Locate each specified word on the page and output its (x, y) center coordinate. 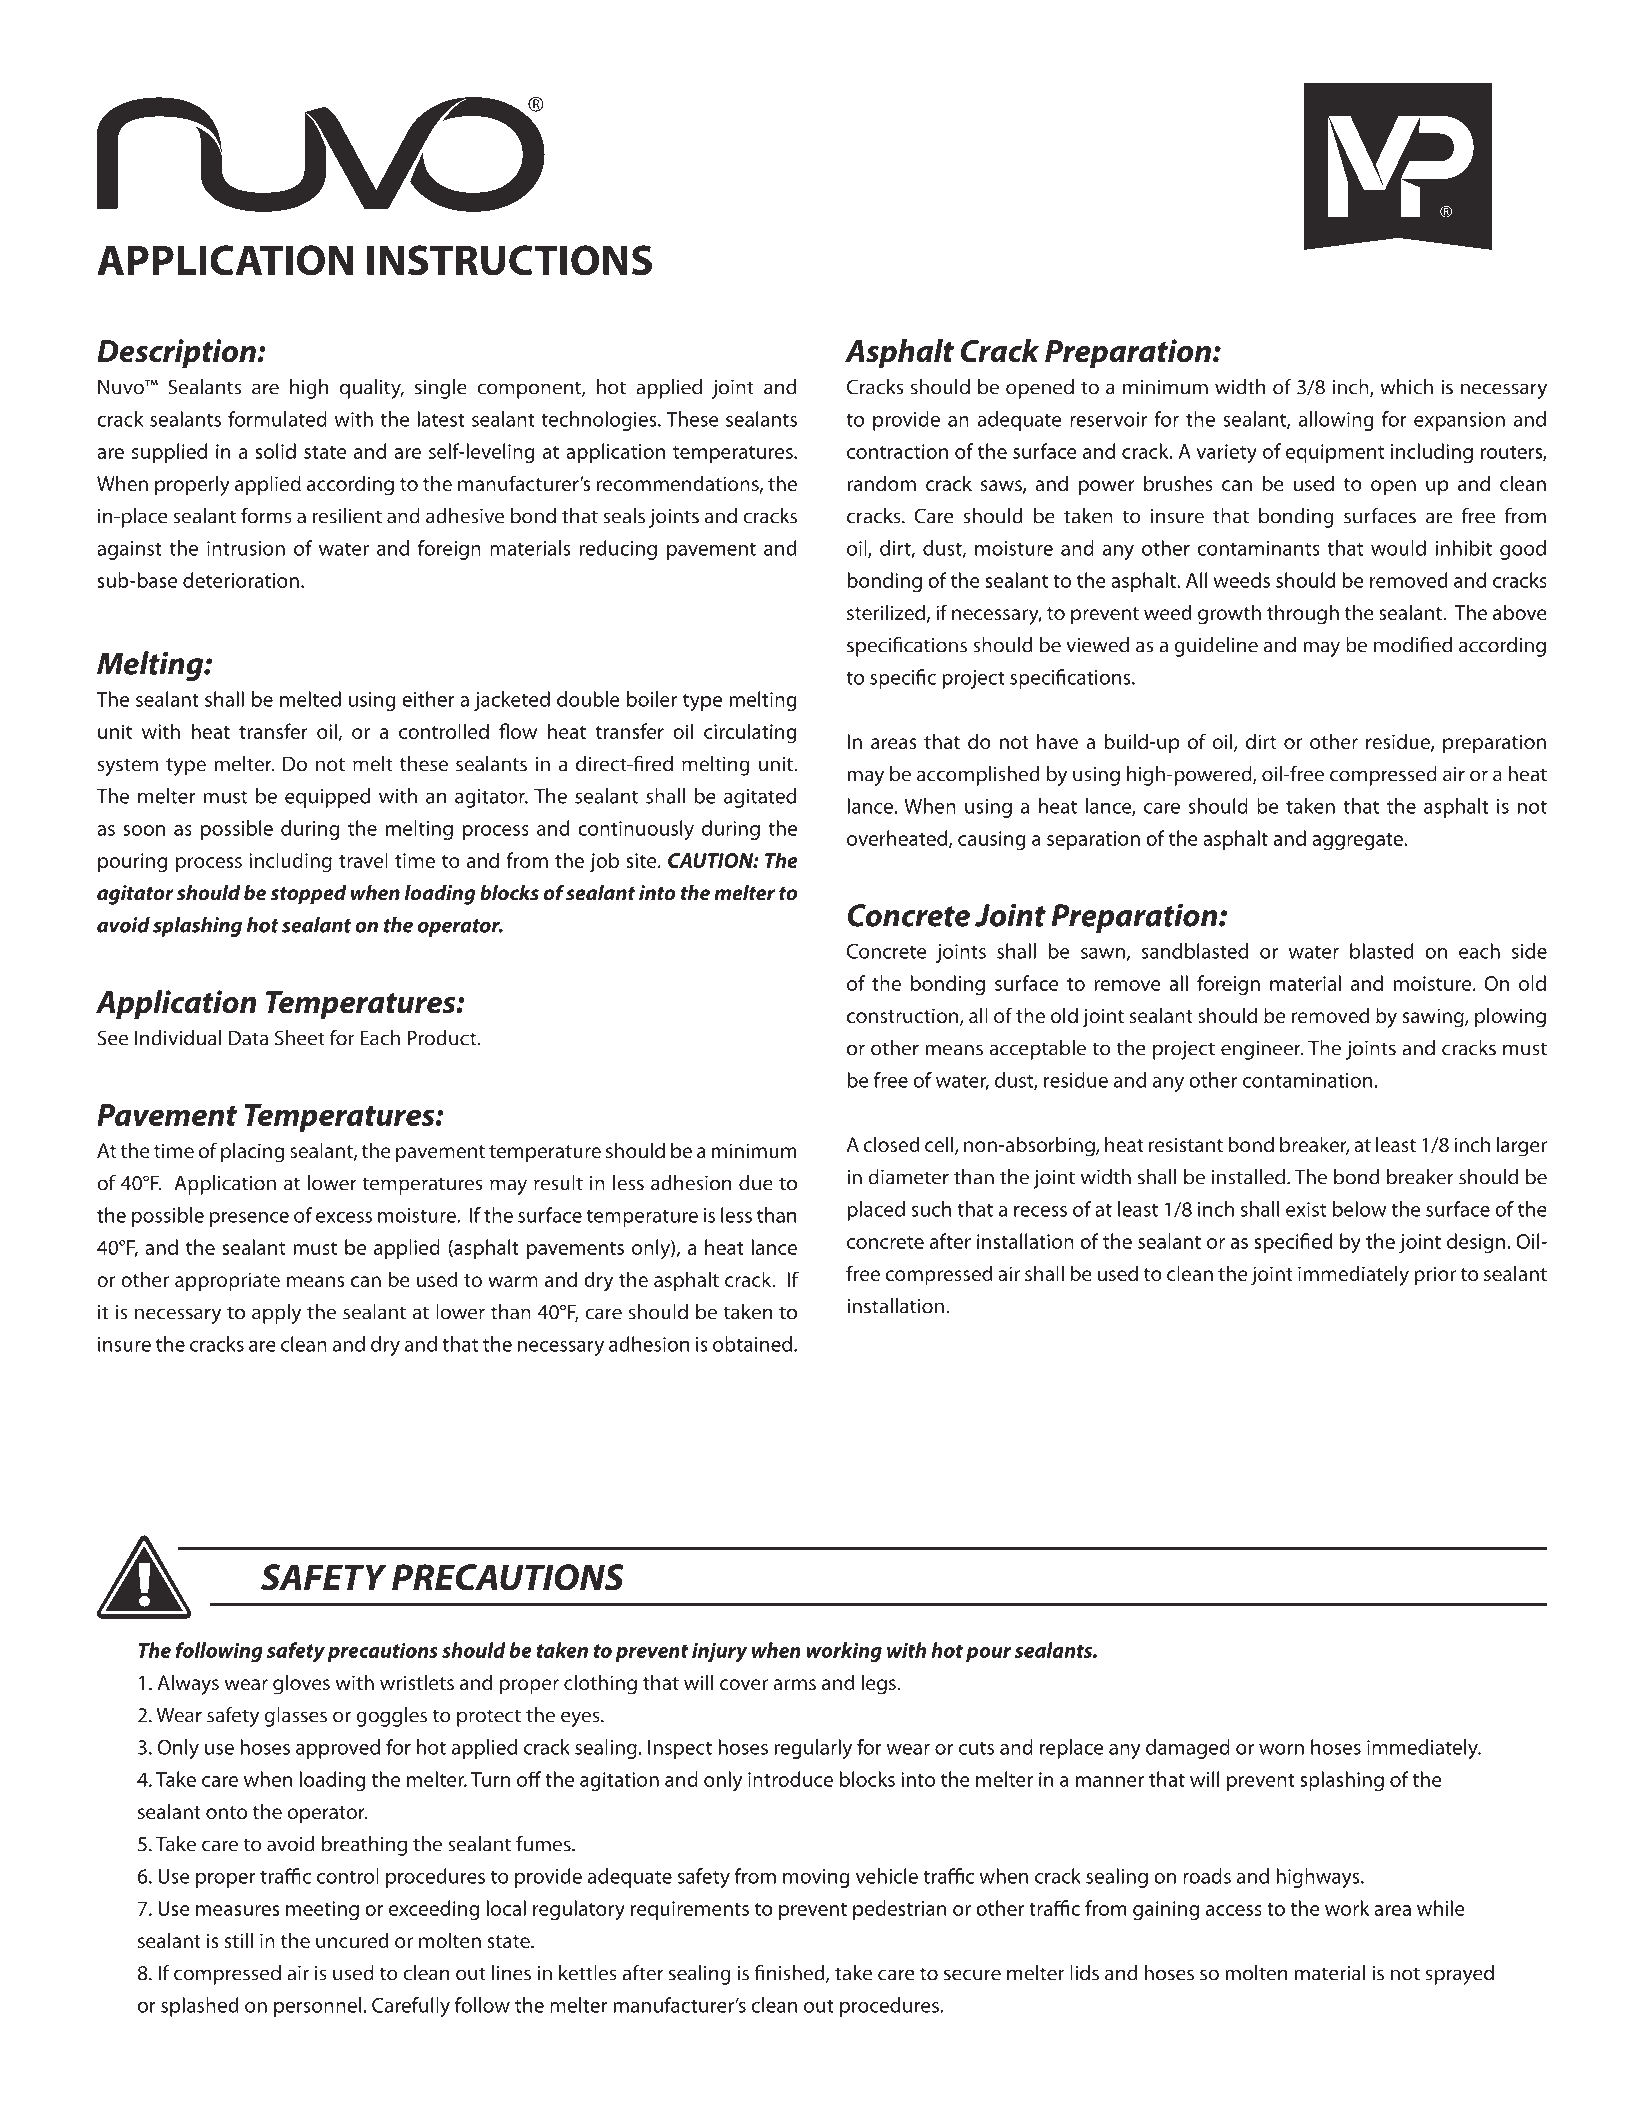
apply (276, 1314)
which (1406, 387)
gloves (301, 1684)
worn (1281, 1749)
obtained (754, 1344)
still (238, 1940)
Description (177, 354)
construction (904, 1017)
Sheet (300, 1038)
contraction (897, 451)
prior (1435, 1276)
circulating (750, 733)
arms (794, 1684)
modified (1413, 645)
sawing (1434, 1018)
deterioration (241, 580)
